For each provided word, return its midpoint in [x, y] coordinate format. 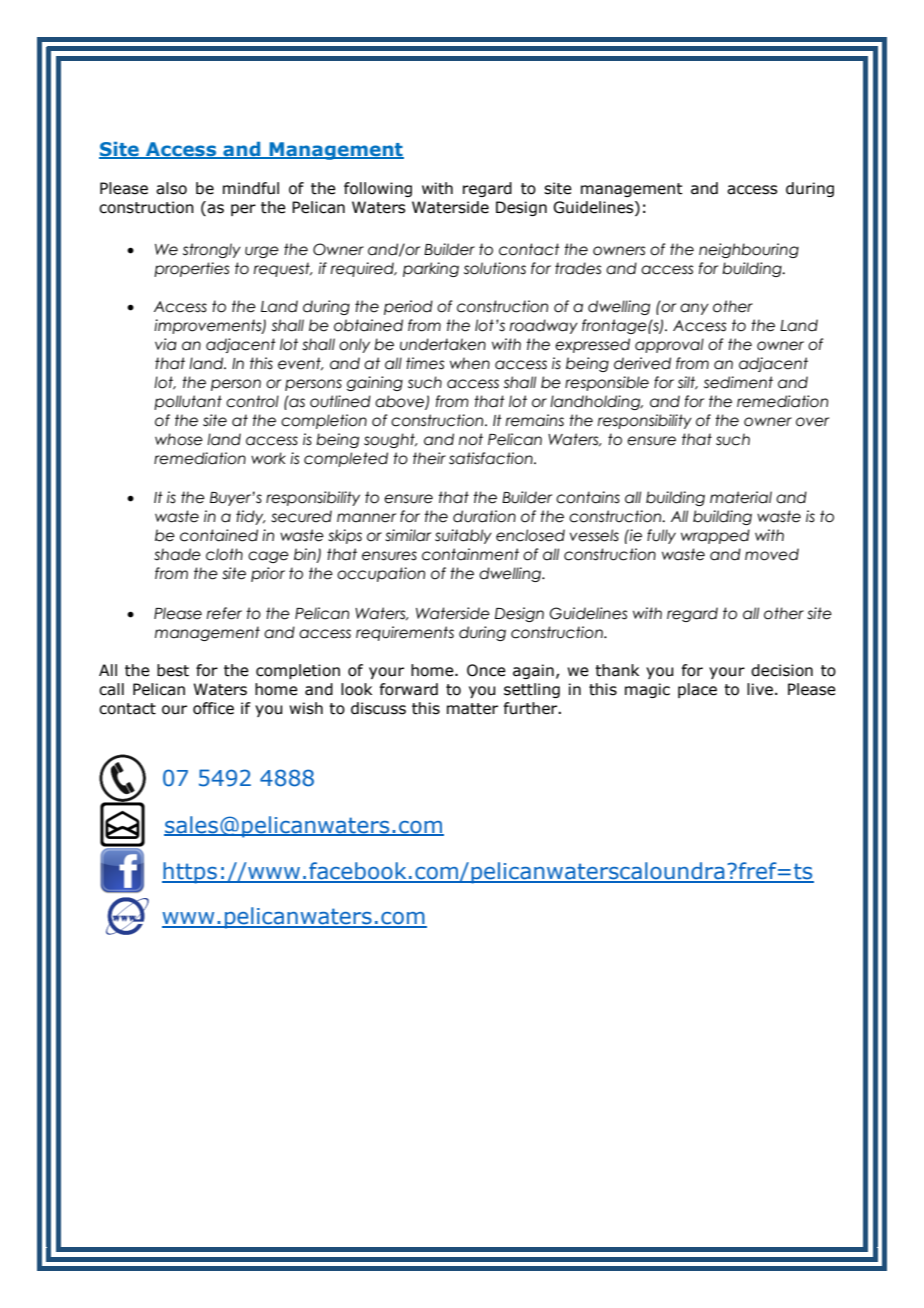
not [471, 439]
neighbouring [749, 250]
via [166, 344]
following [378, 189]
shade [177, 554]
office [213, 708]
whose [179, 439]
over [812, 422]
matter [472, 709]
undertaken [443, 344]
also [171, 188]
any [694, 309]
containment [470, 554]
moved [772, 554]
